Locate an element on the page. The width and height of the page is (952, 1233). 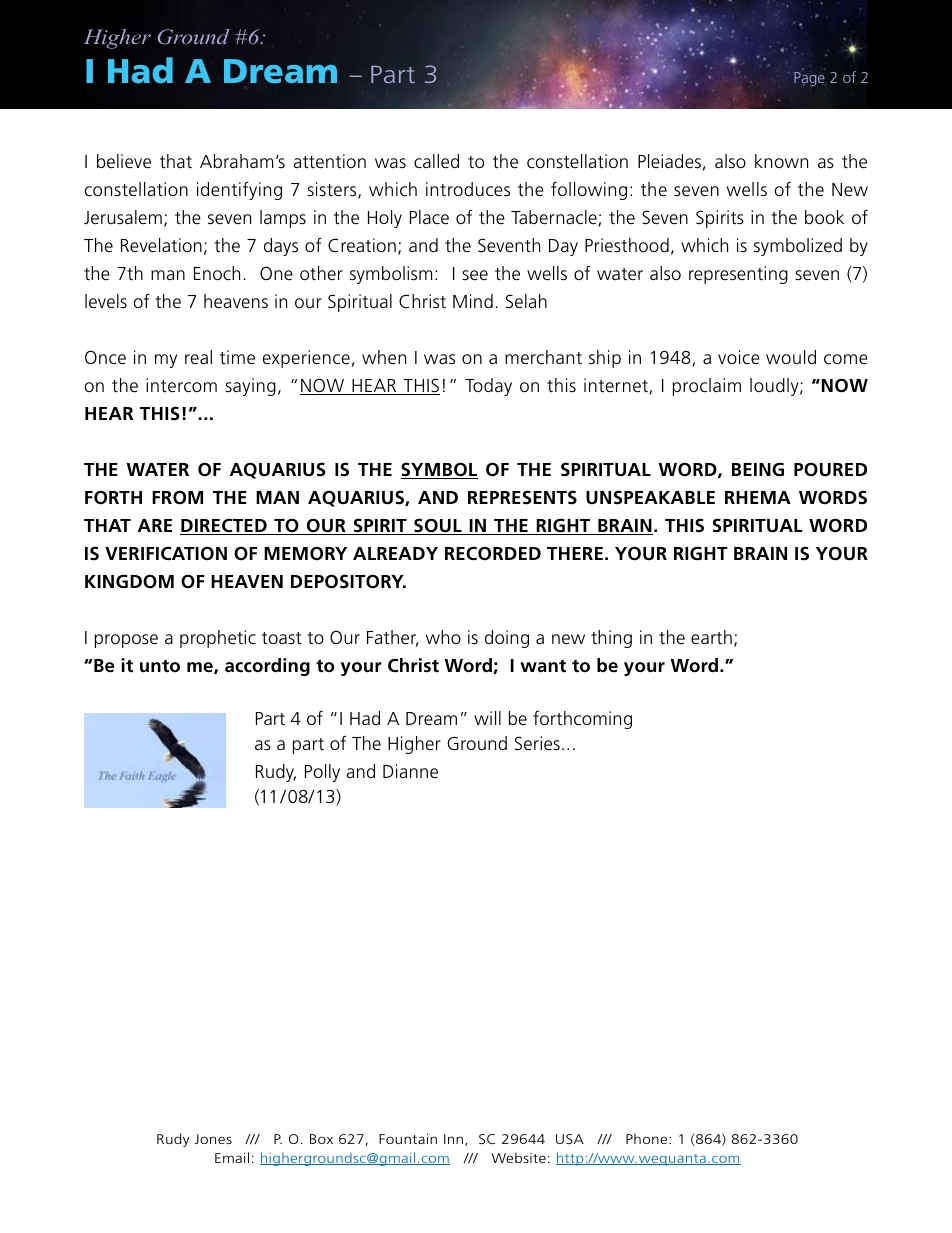
believe is located at coordinates (124, 161).
